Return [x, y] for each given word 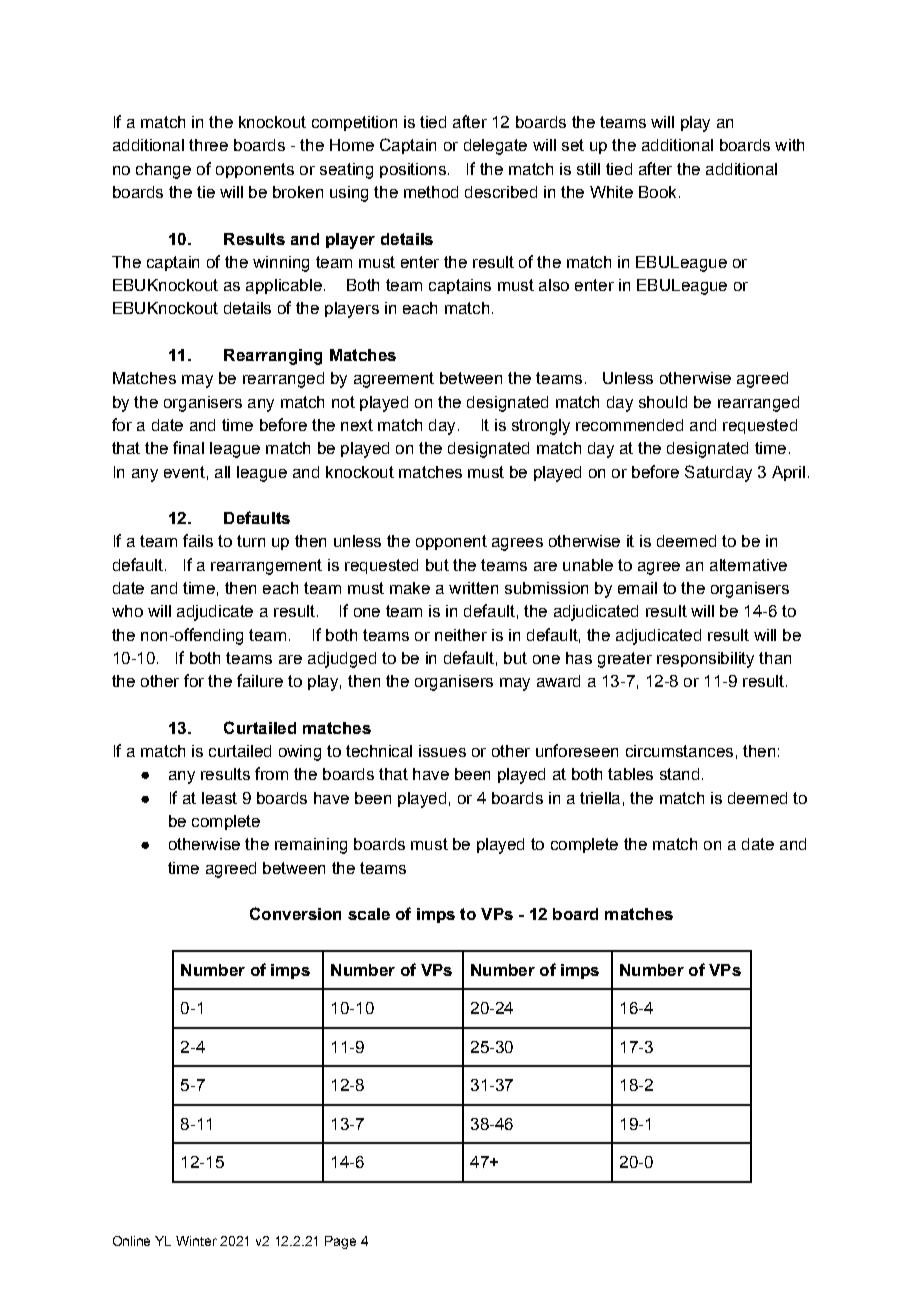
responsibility [705, 660]
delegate [495, 147]
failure [260, 680]
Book [657, 192]
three [208, 145]
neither [461, 635]
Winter [196, 1241]
